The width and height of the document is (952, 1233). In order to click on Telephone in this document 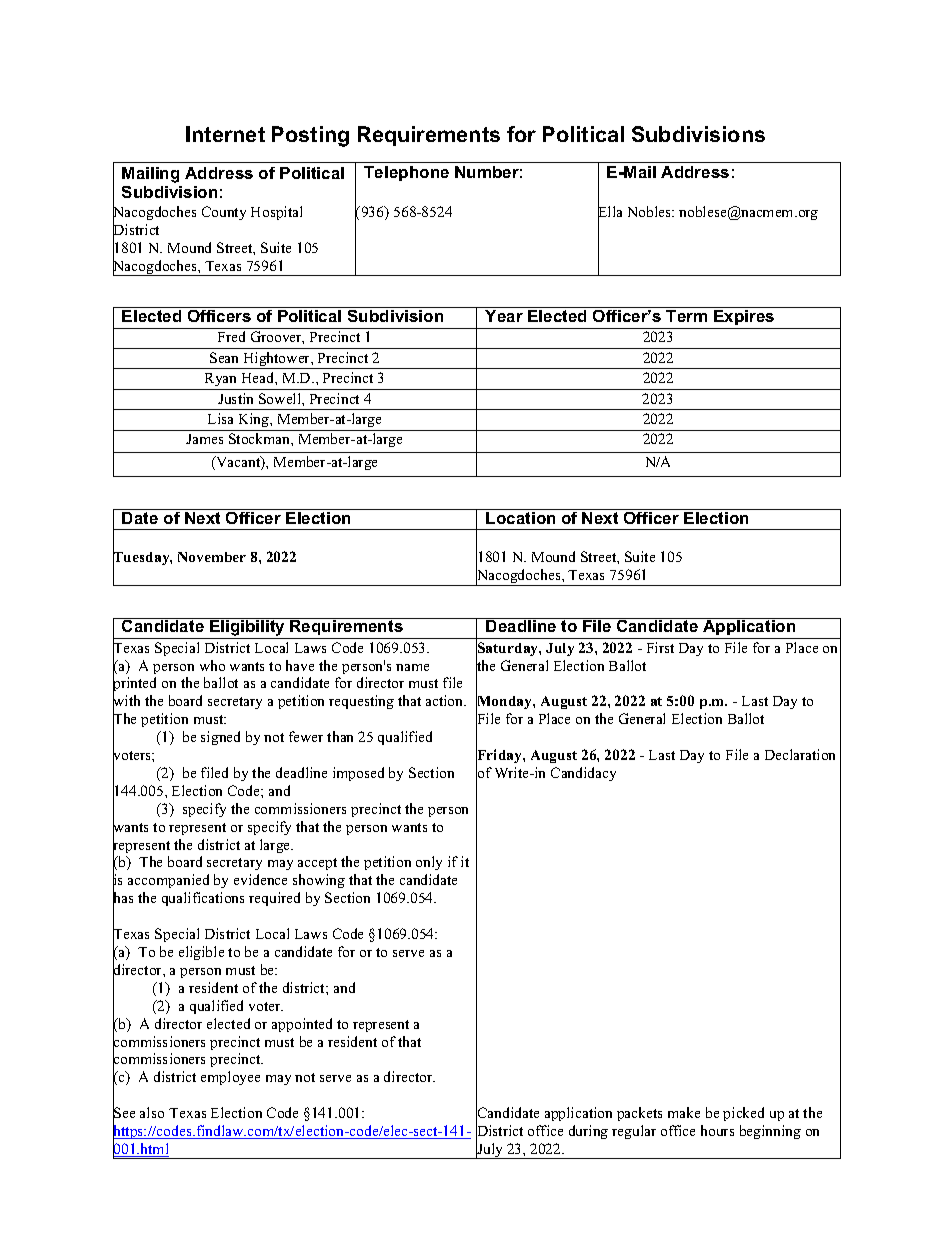, I will do `click(406, 173)`.
